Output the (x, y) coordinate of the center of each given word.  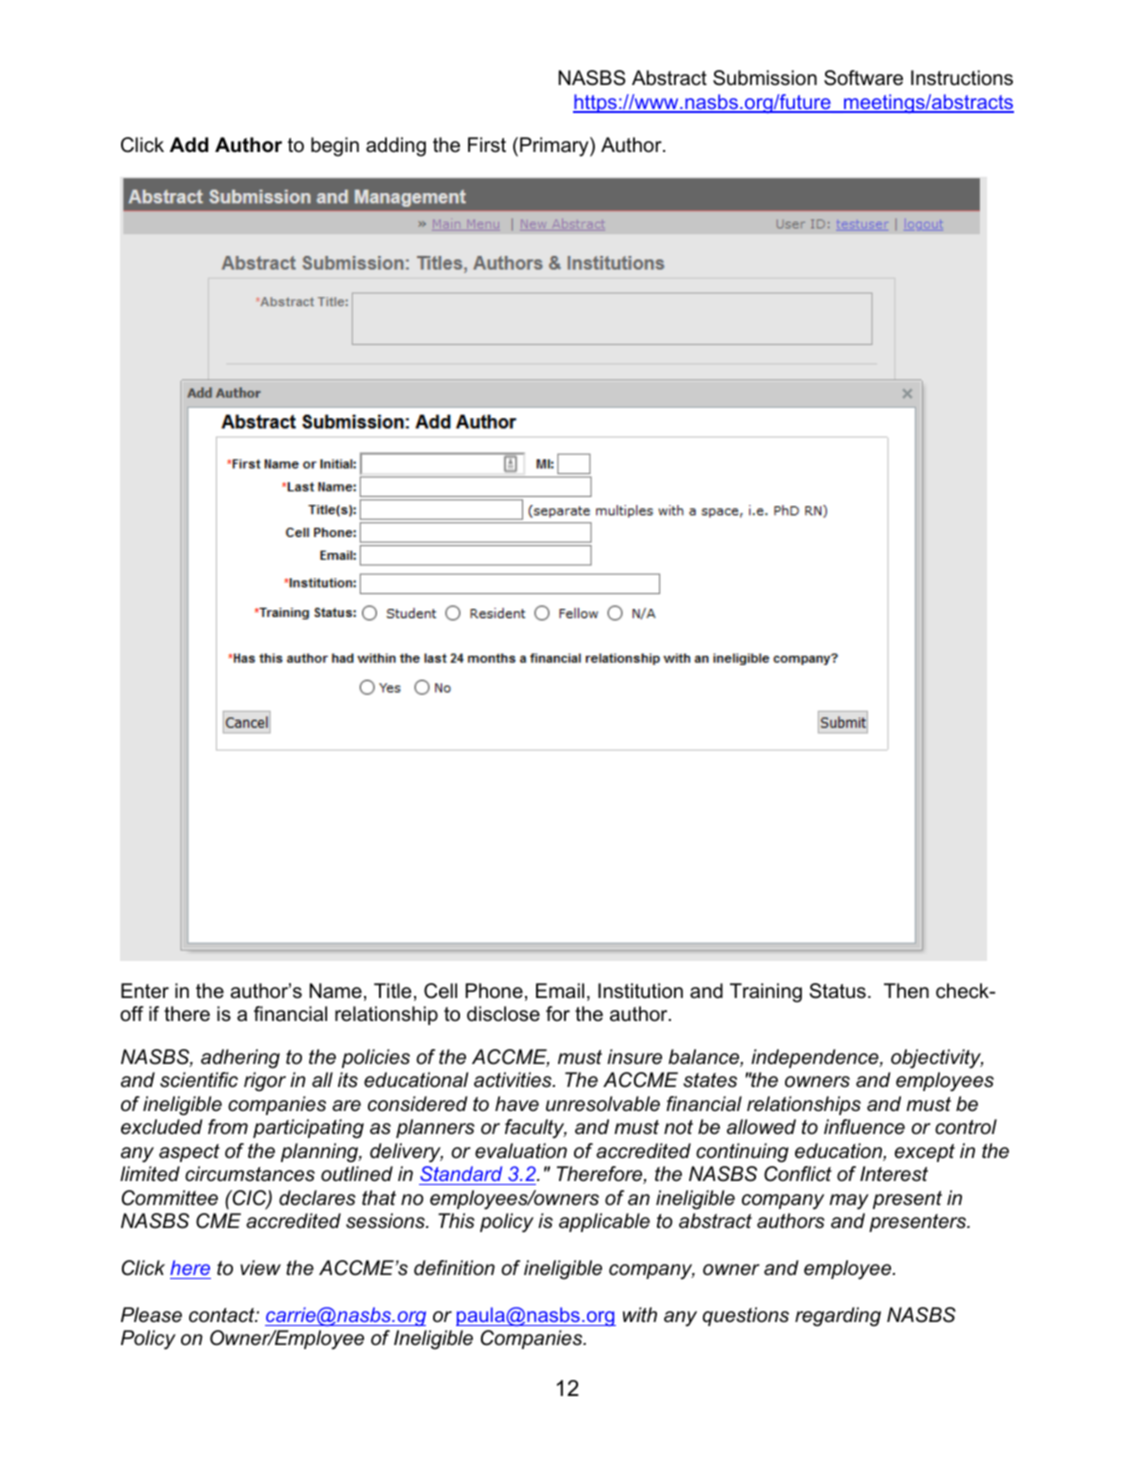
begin (335, 147)
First (487, 145)
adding (396, 147)
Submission (765, 78)
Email (560, 991)
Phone (494, 991)
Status (838, 991)
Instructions (962, 78)
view (260, 1268)
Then (906, 991)
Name (336, 991)
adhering (240, 1059)
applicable (604, 1222)
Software (863, 78)
